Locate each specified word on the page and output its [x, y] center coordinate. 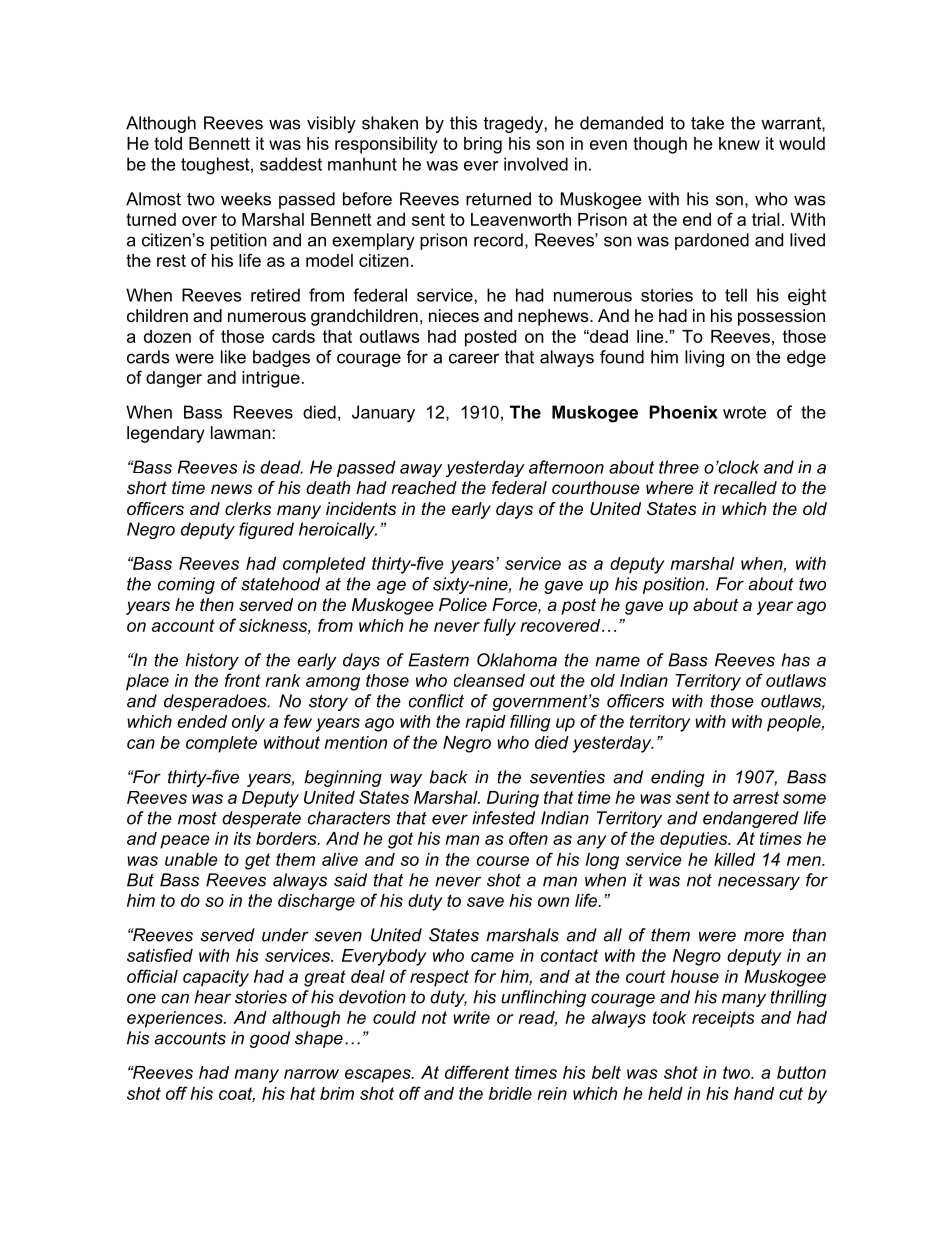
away [421, 471]
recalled [745, 487]
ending [678, 778]
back [448, 777]
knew [739, 143]
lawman [241, 432]
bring [483, 145]
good [270, 1039]
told [168, 143]
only [248, 723]
